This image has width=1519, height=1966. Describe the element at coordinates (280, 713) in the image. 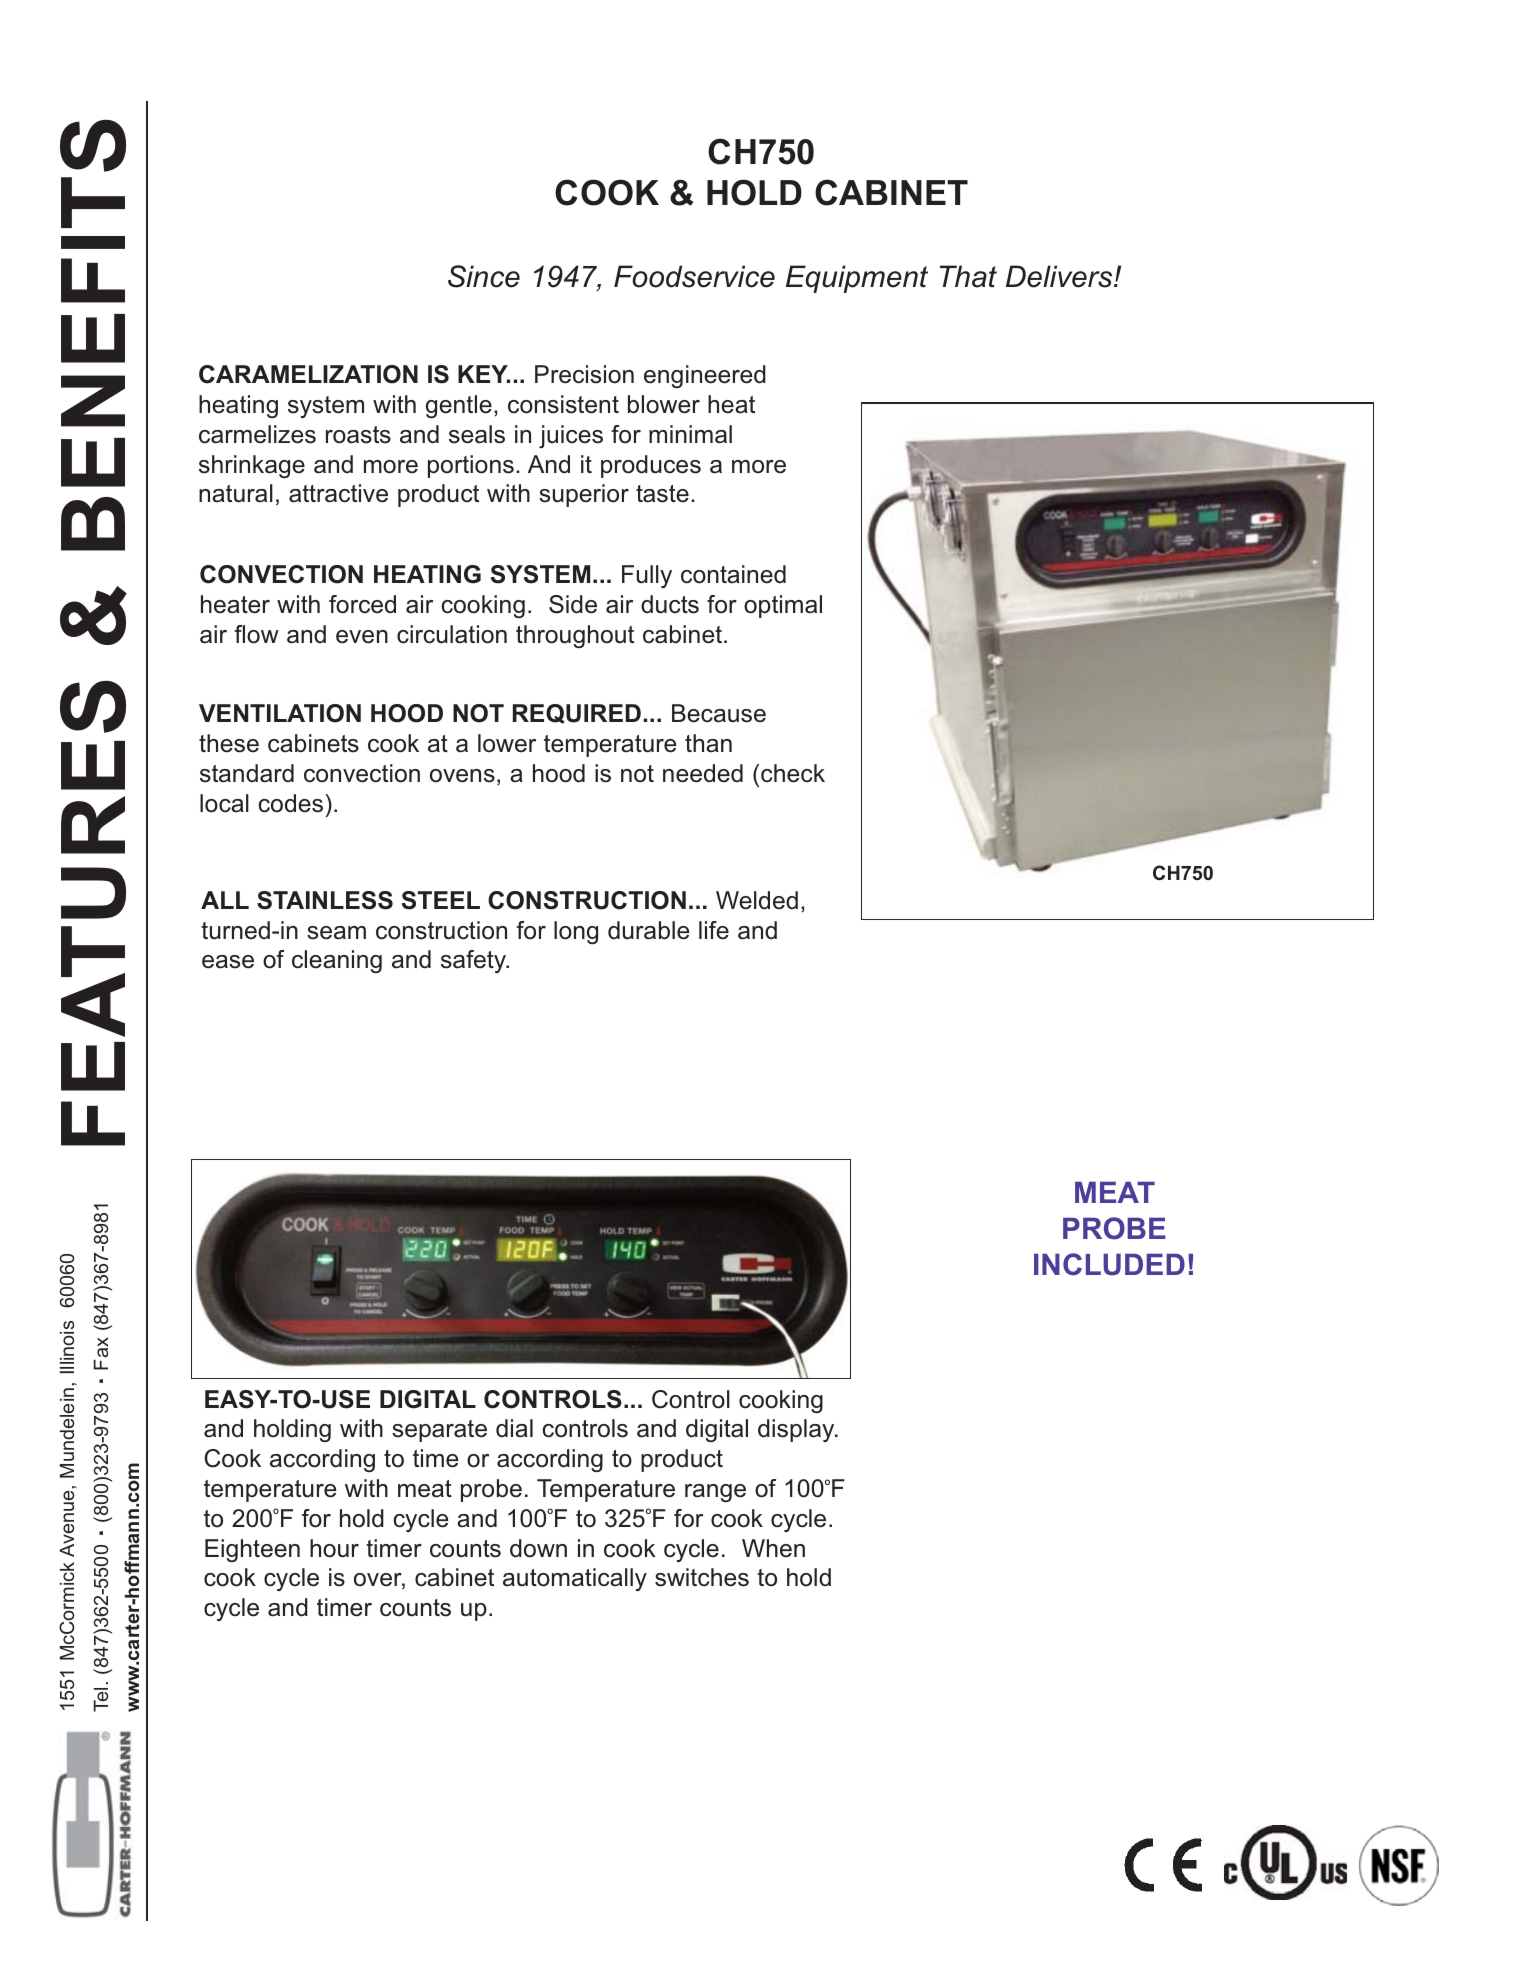

I see `VENTILATION` at that location.
